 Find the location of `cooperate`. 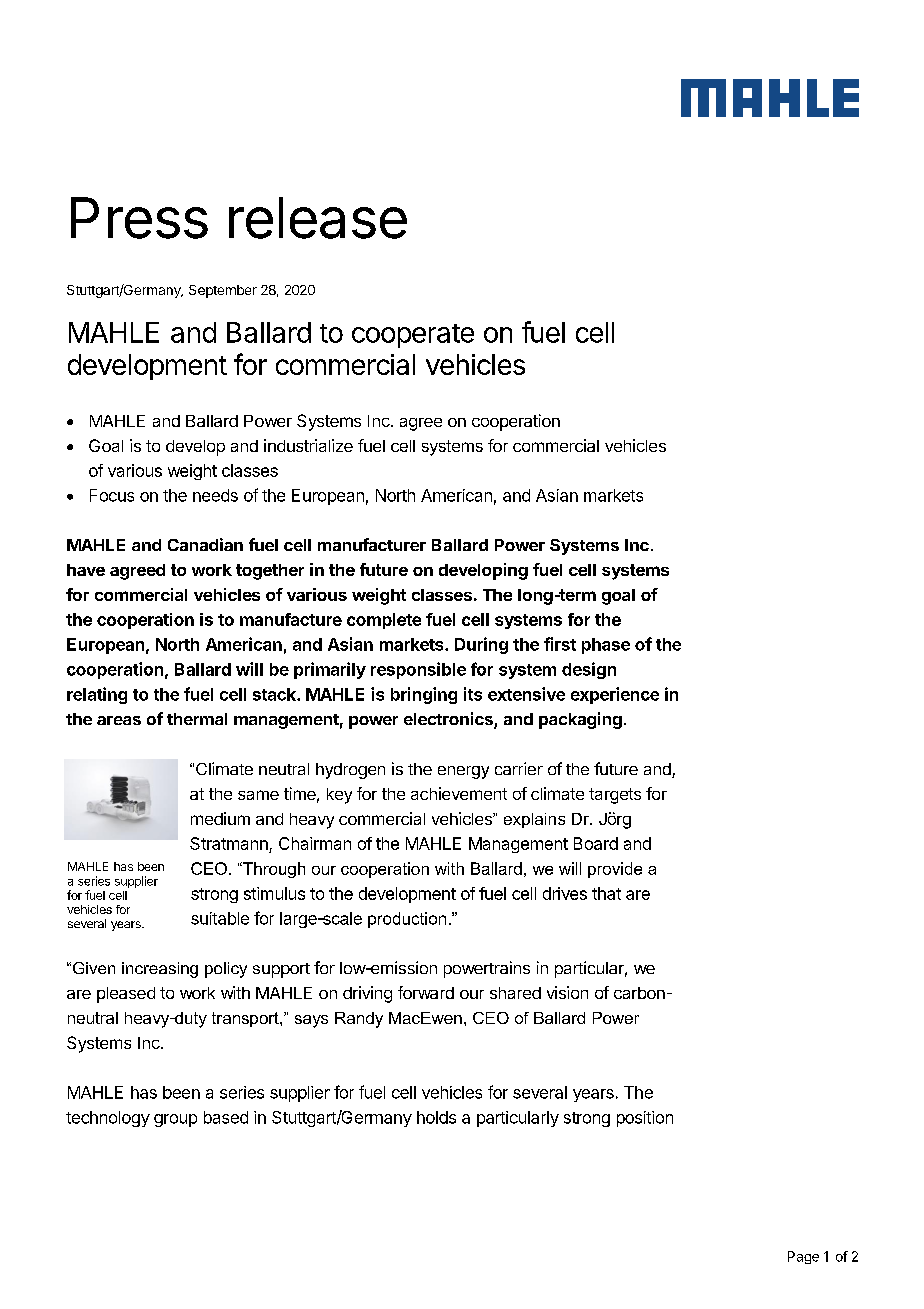

cooperate is located at coordinates (413, 336).
